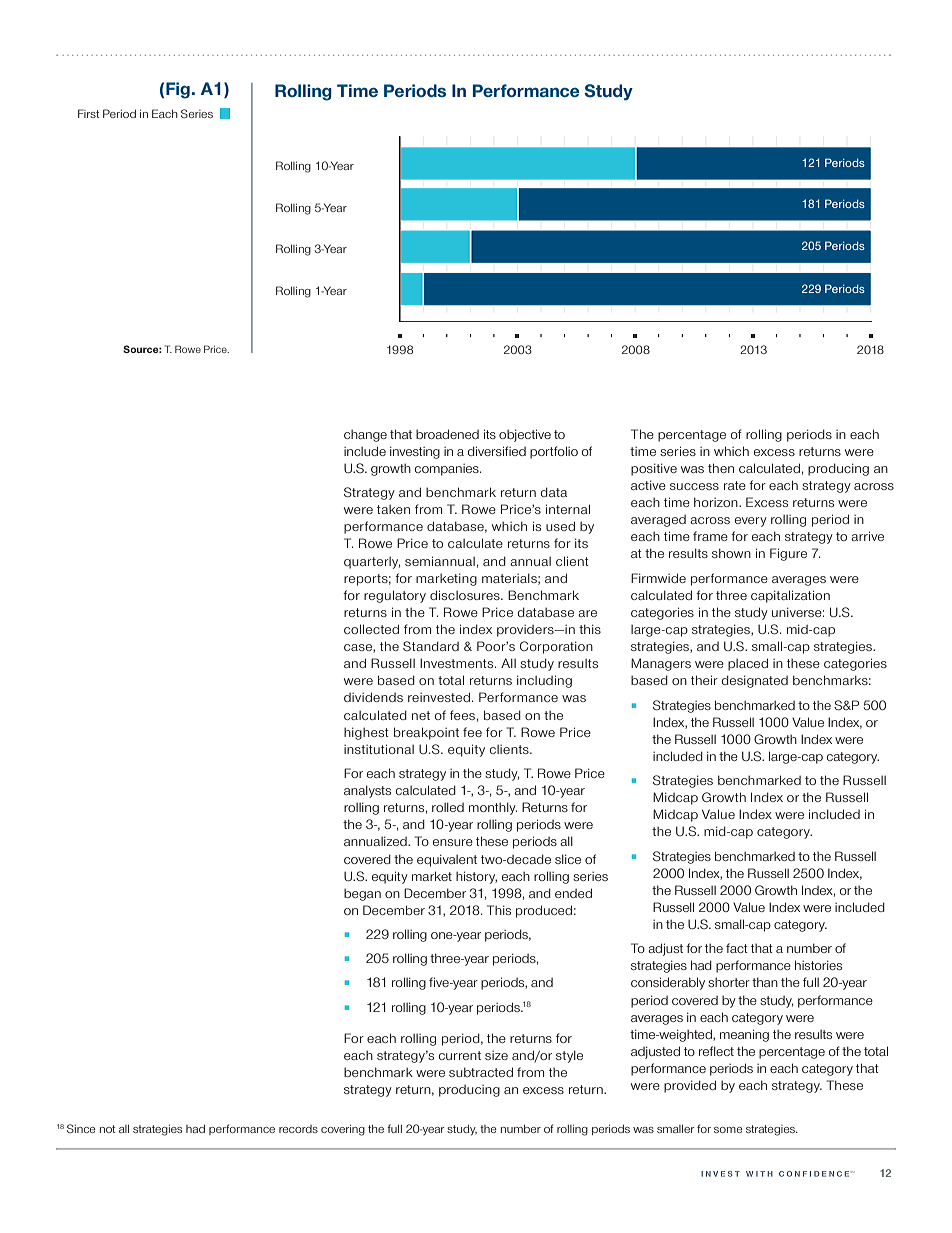 The height and width of the screenshot is (1233, 952). What do you see at coordinates (721, 468) in the screenshot?
I see `then` at bounding box center [721, 468].
